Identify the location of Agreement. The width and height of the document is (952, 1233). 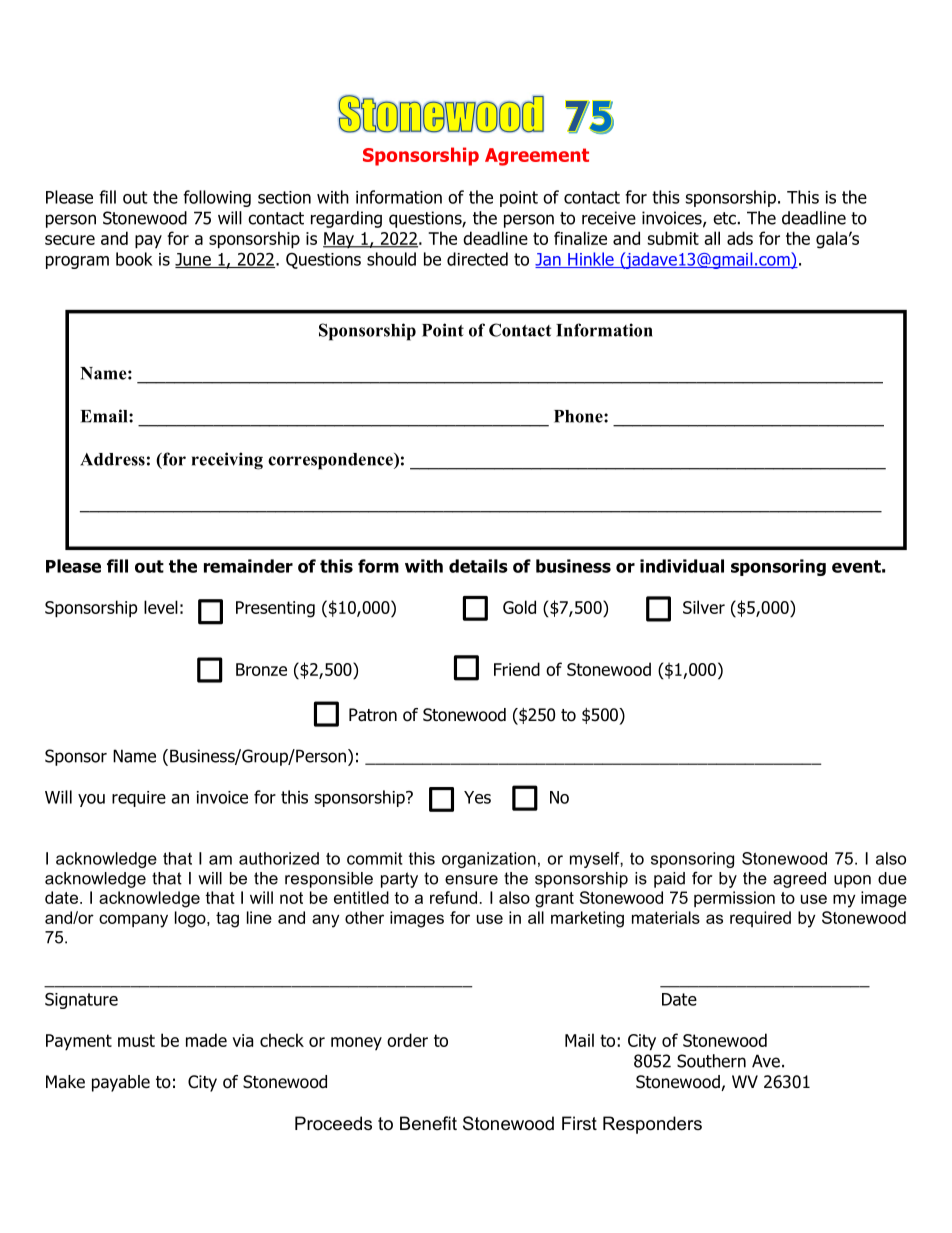
(537, 157).
